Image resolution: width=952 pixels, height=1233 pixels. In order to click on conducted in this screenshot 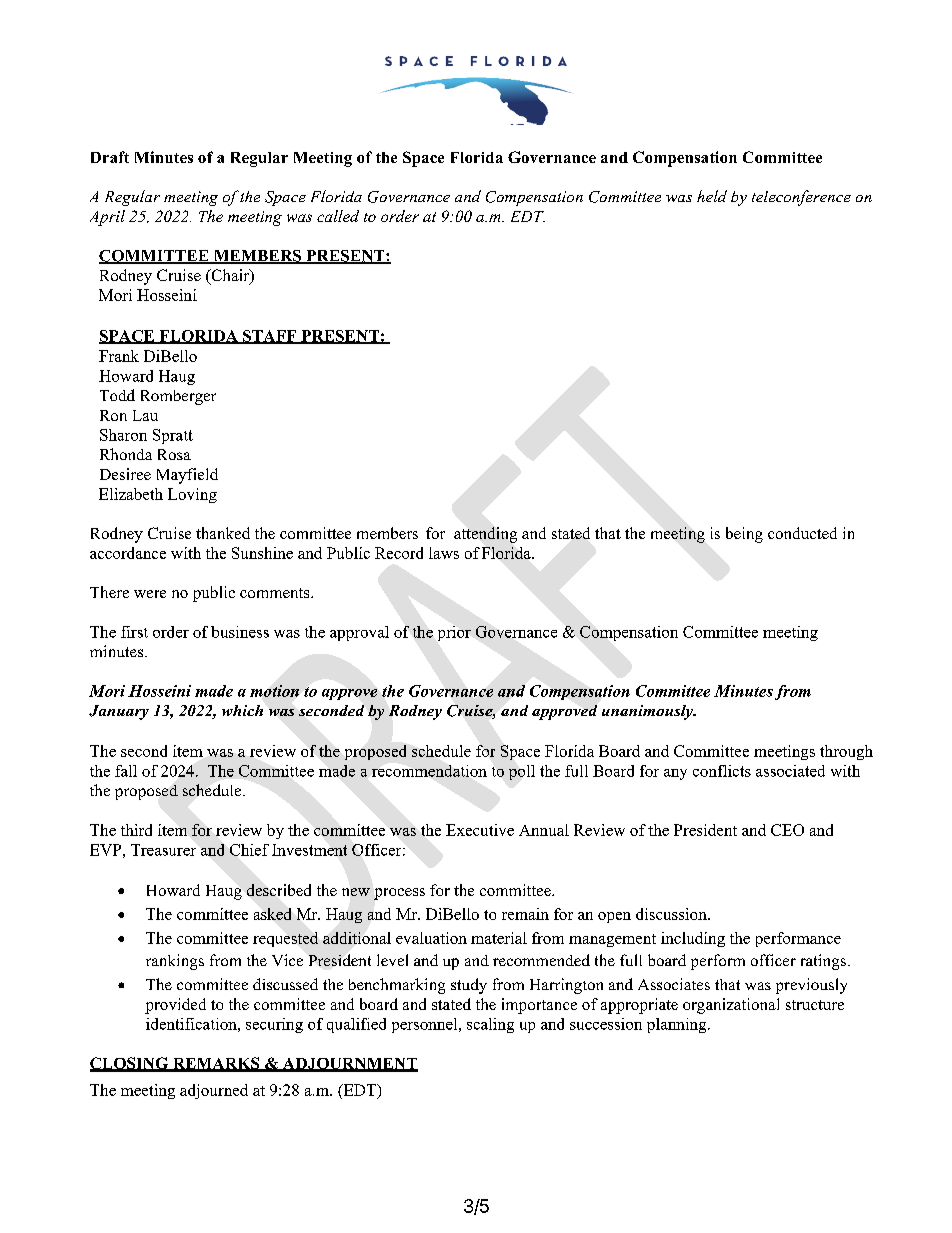, I will do `click(802, 533)`.
